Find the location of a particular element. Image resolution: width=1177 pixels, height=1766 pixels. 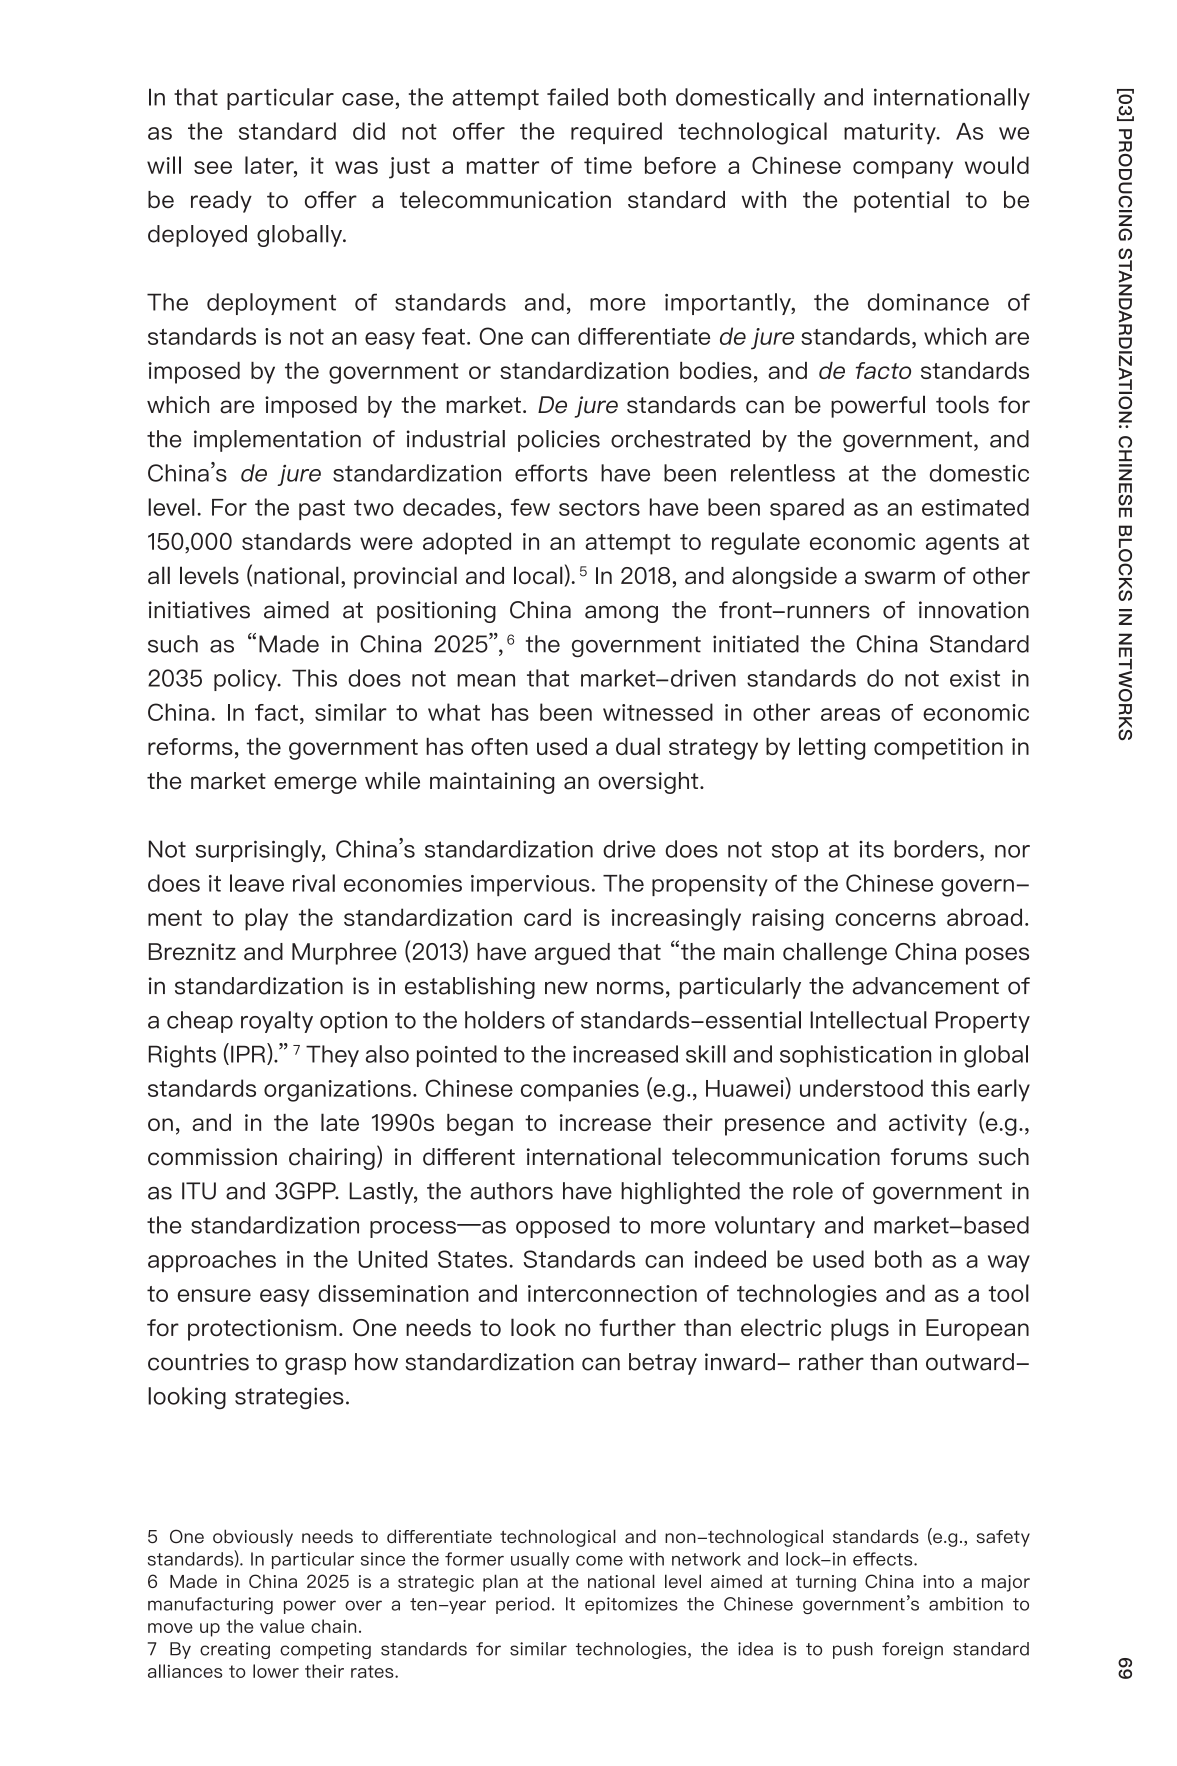

maturity is located at coordinates (891, 133).
